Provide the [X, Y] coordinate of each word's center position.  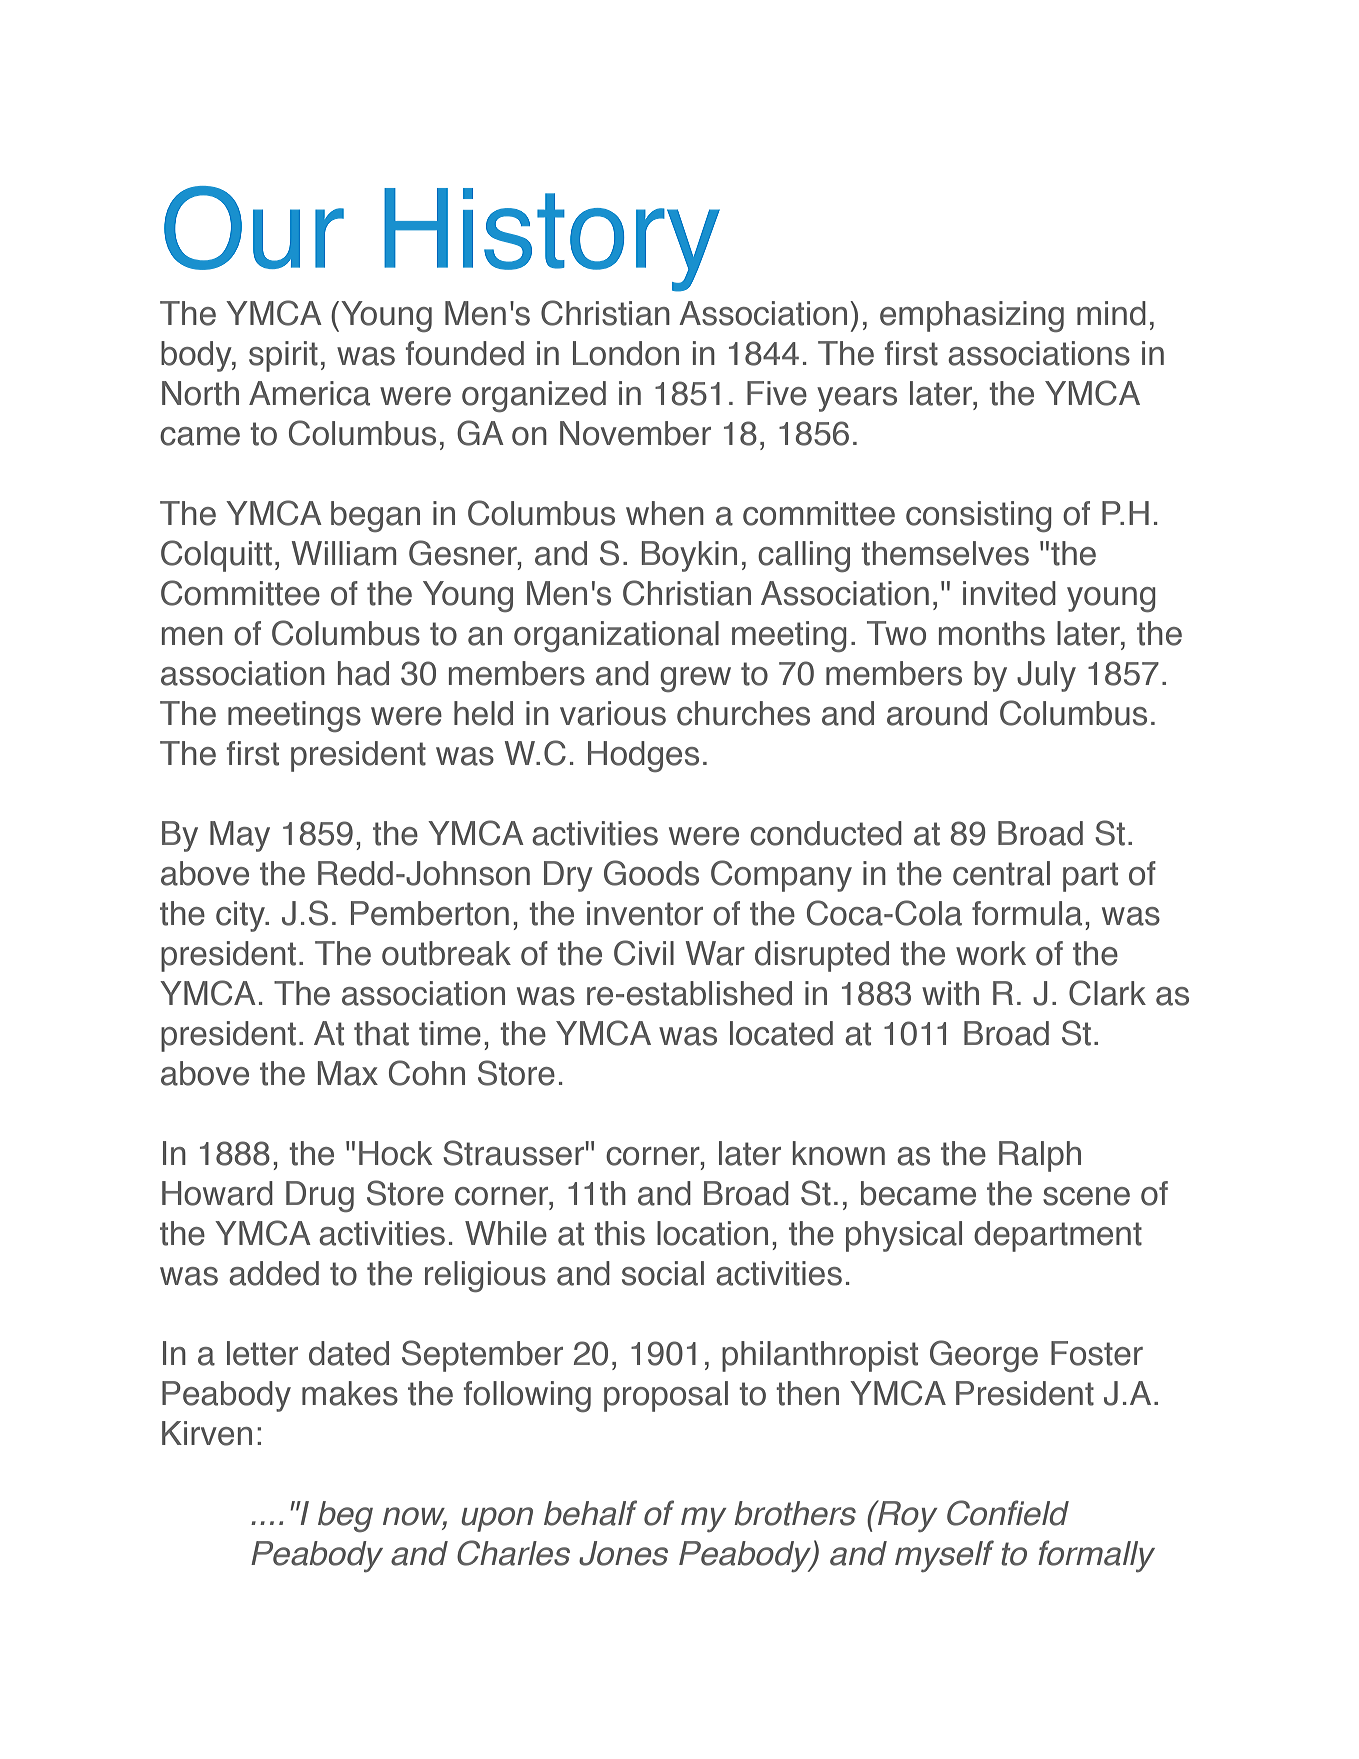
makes [350, 1393]
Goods [651, 873]
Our [254, 228]
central [1001, 873]
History [552, 240]
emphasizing [972, 316]
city [241, 916]
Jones [623, 1553]
